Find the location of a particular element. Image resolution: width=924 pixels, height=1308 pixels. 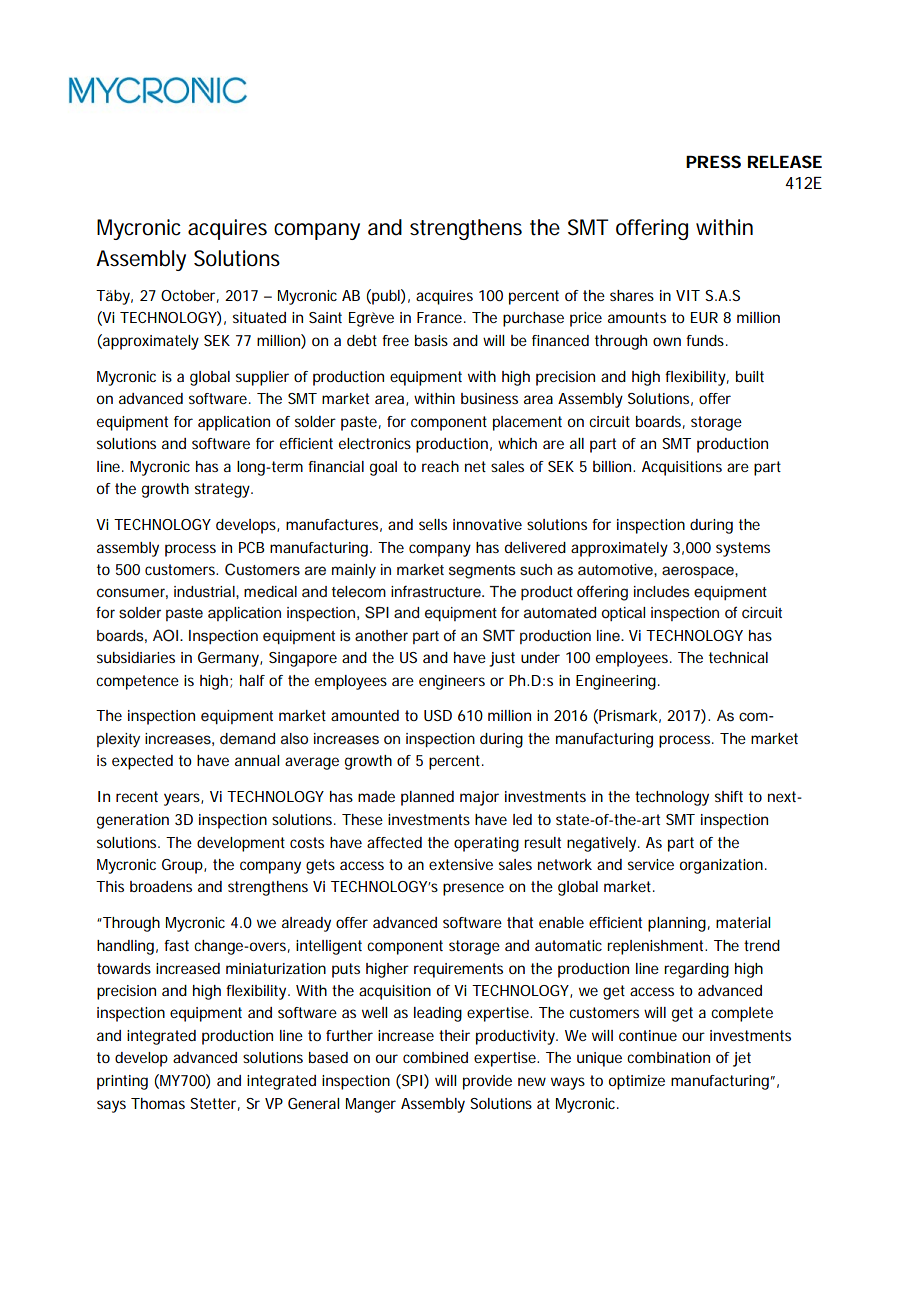

France is located at coordinates (441, 317).
